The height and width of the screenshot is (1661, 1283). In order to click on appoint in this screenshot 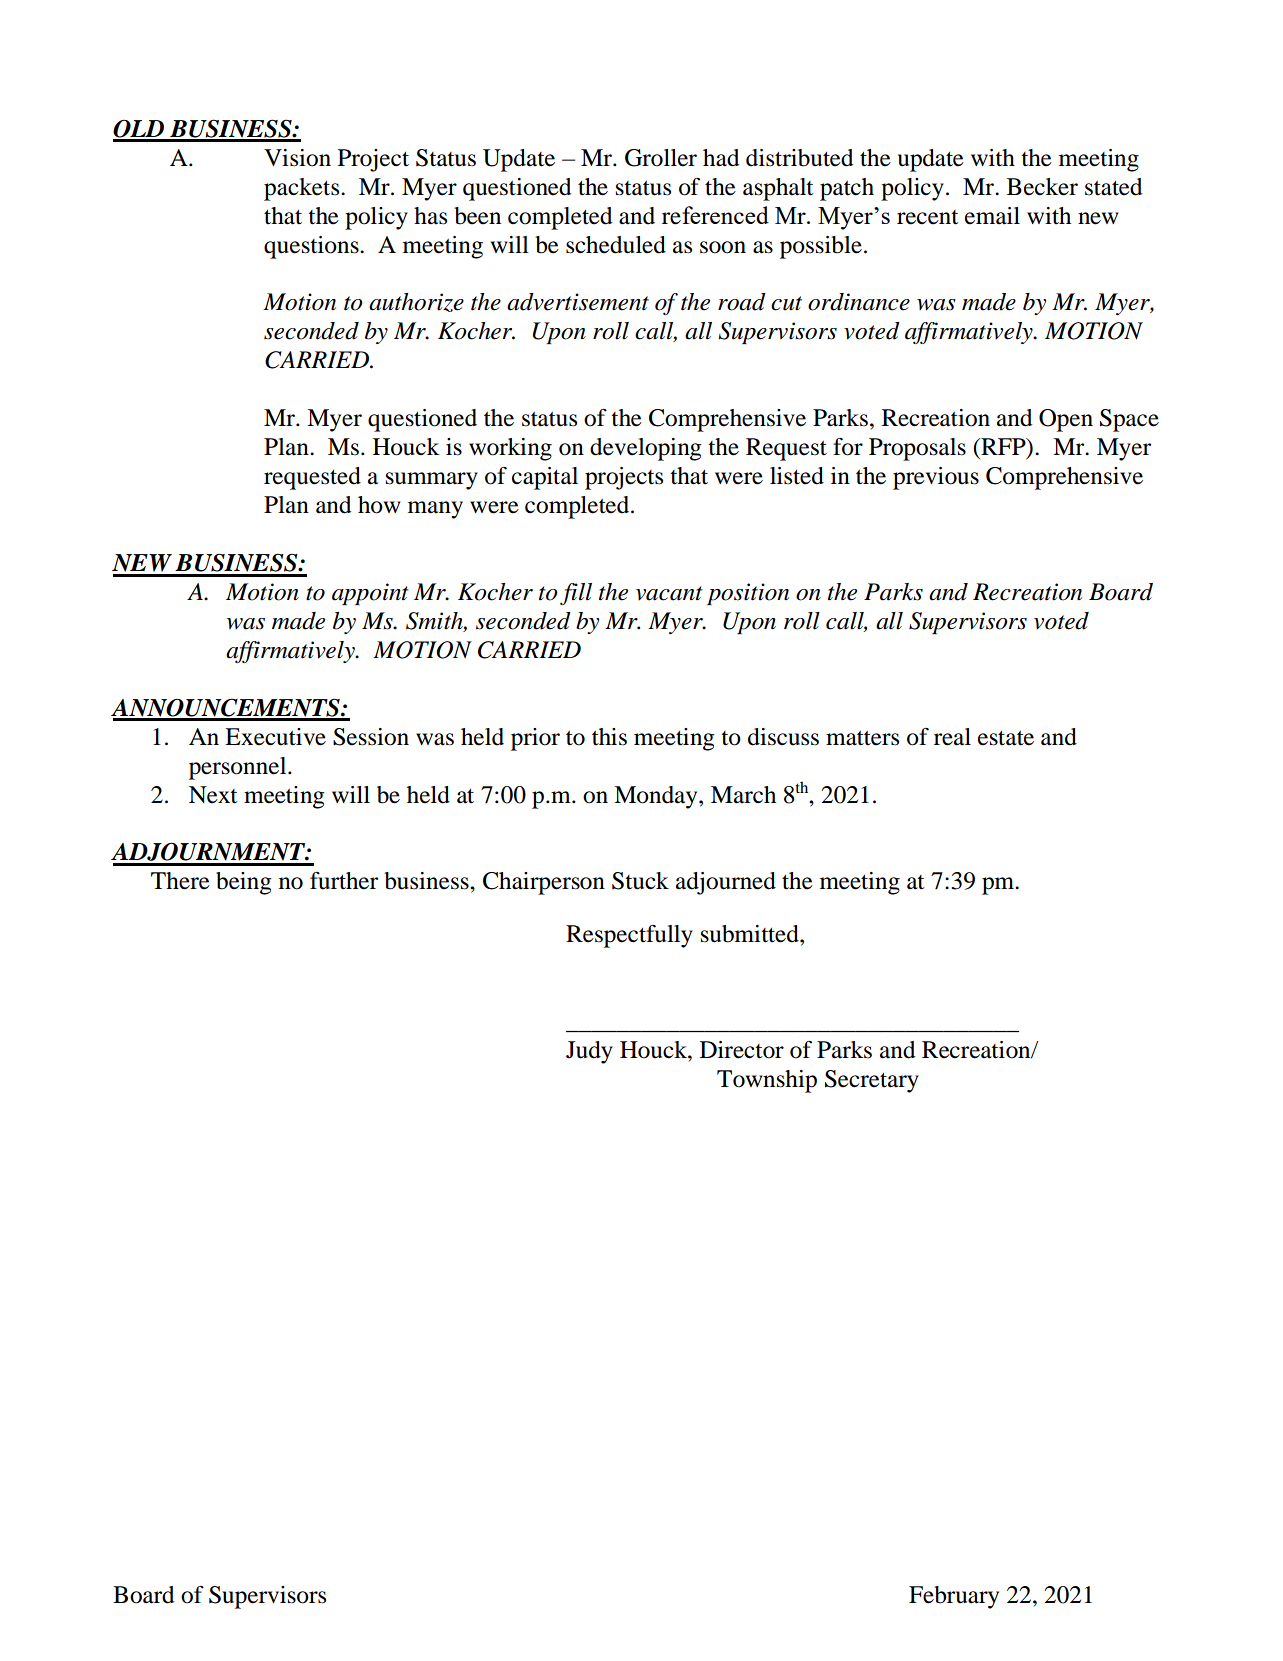, I will do `click(370, 594)`.
